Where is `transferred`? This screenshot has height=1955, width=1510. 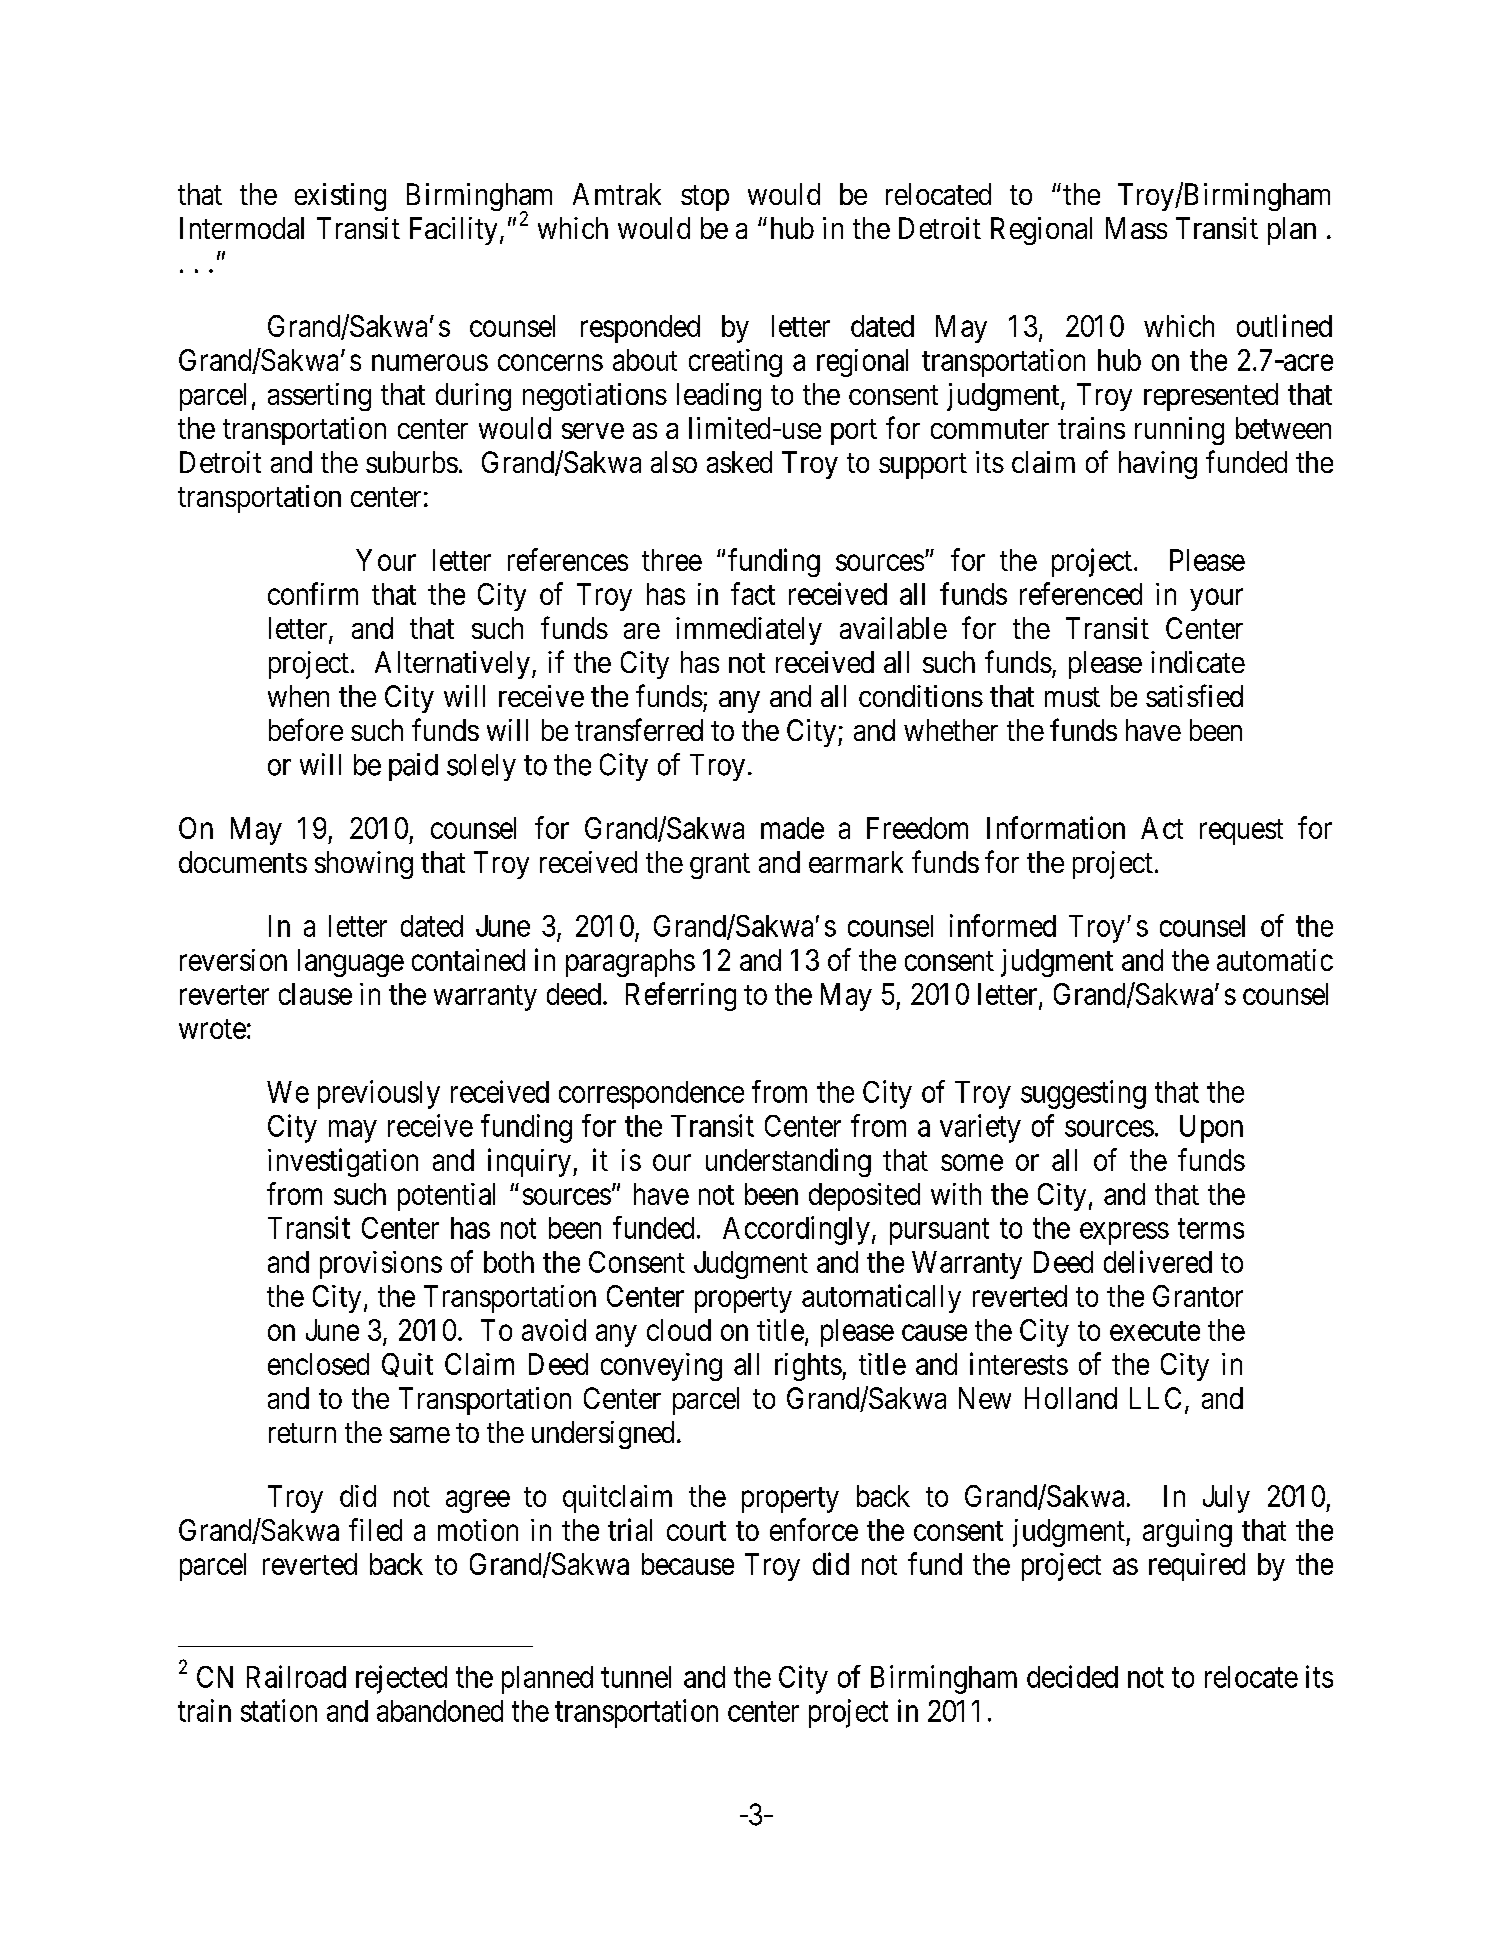
transferred is located at coordinates (639, 729).
